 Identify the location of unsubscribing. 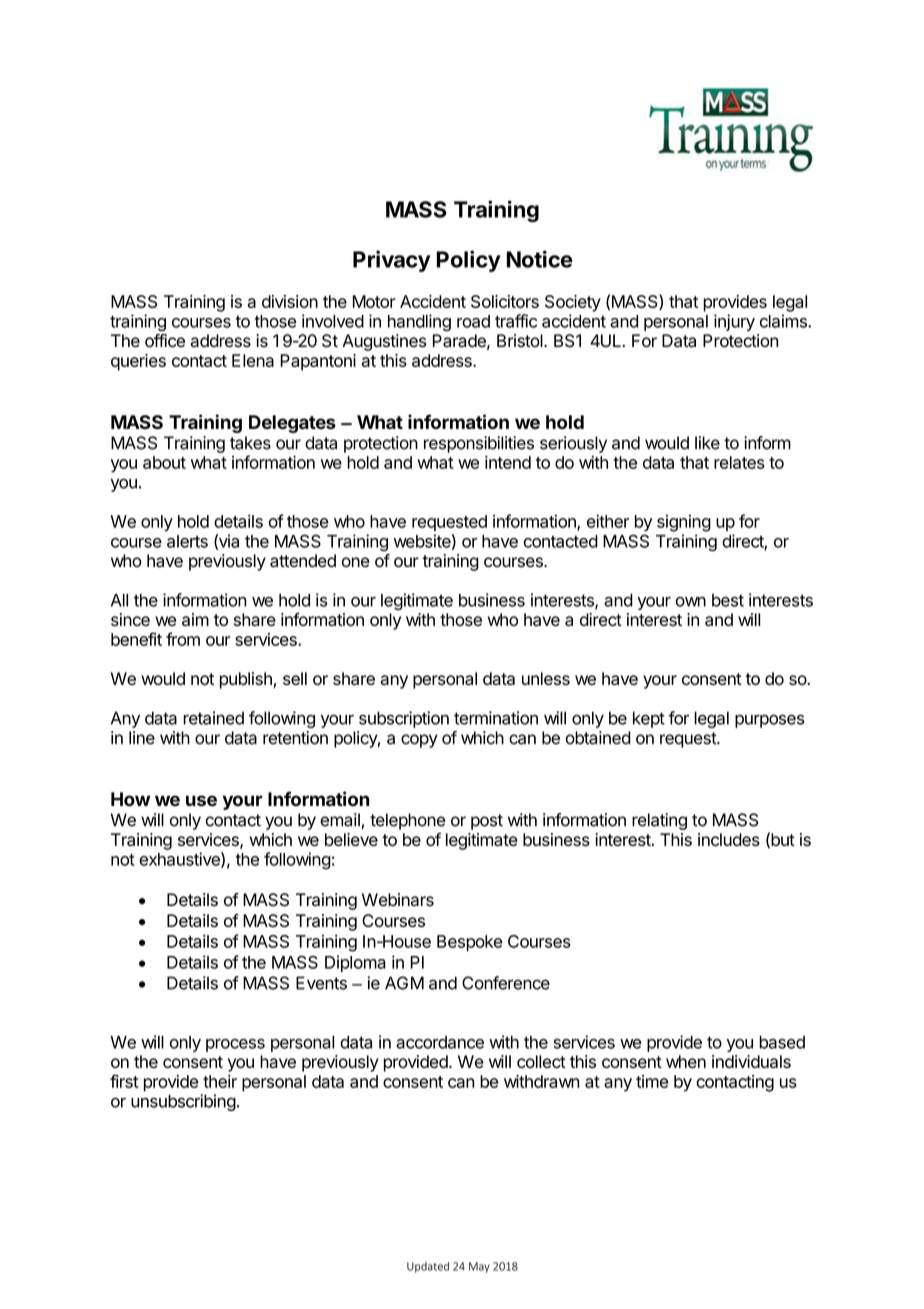
(183, 1102).
